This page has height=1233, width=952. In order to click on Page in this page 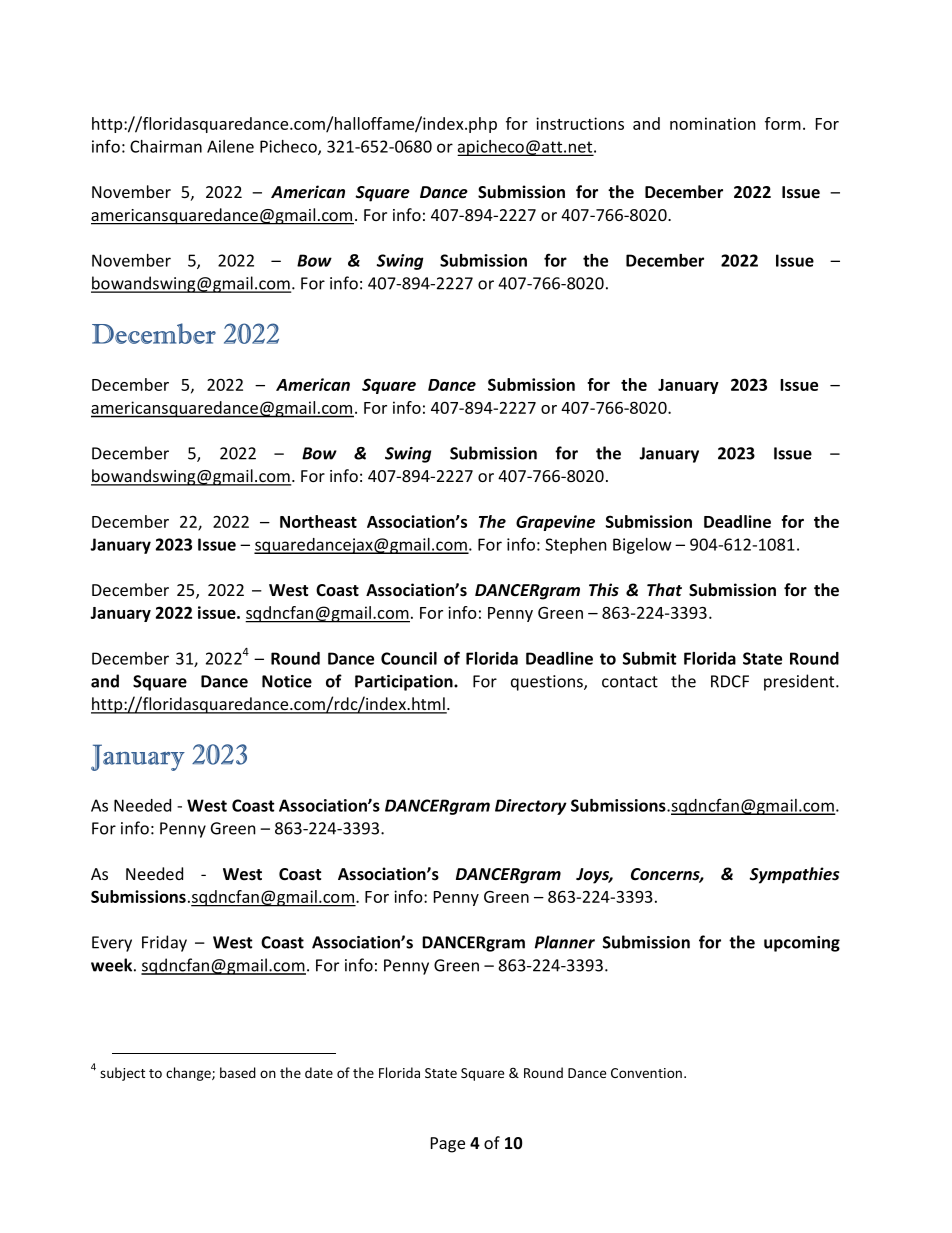, I will do `click(448, 1145)`.
